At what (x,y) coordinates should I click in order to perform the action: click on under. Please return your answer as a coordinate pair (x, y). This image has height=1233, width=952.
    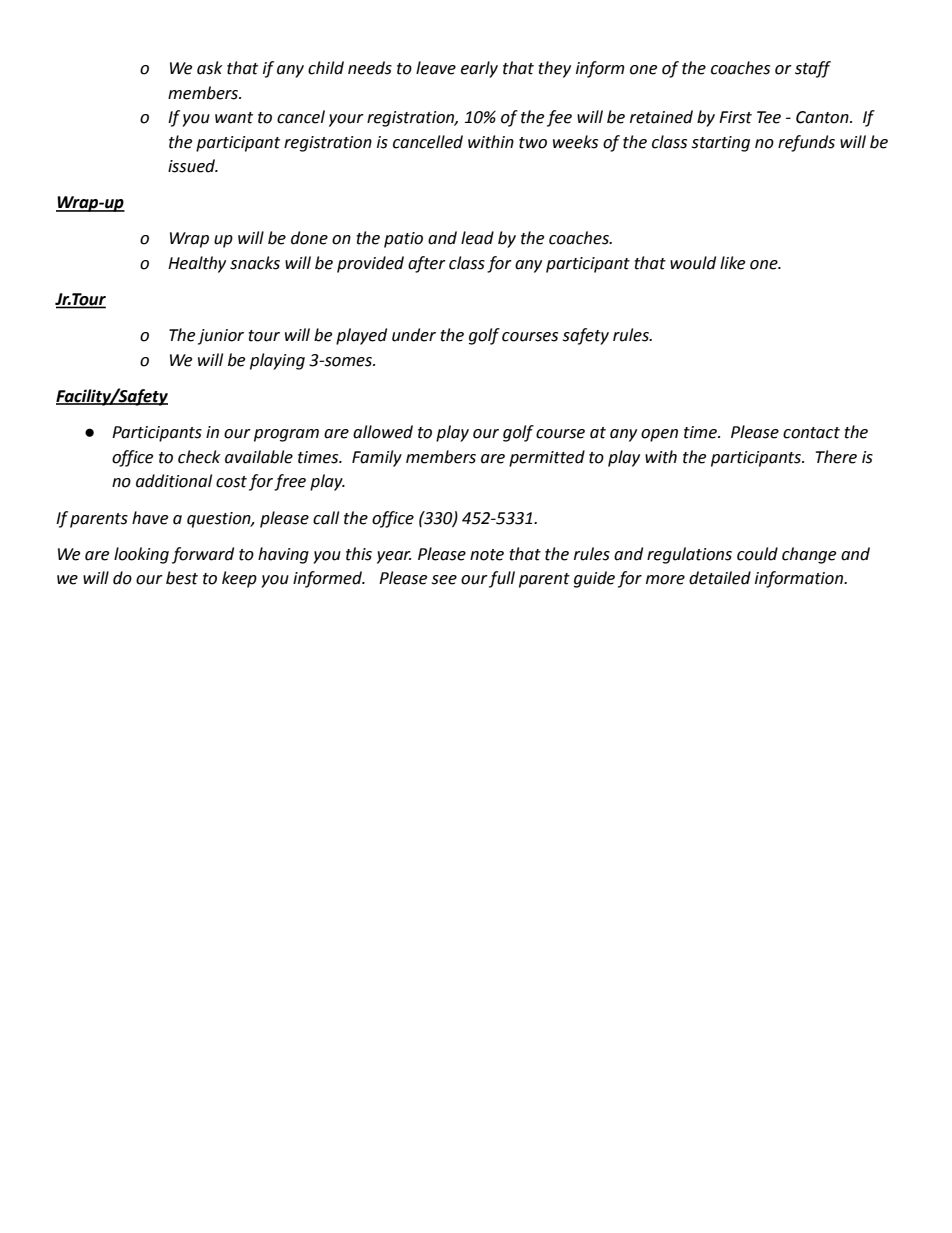
    Looking at the image, I should click on (414, 335).
